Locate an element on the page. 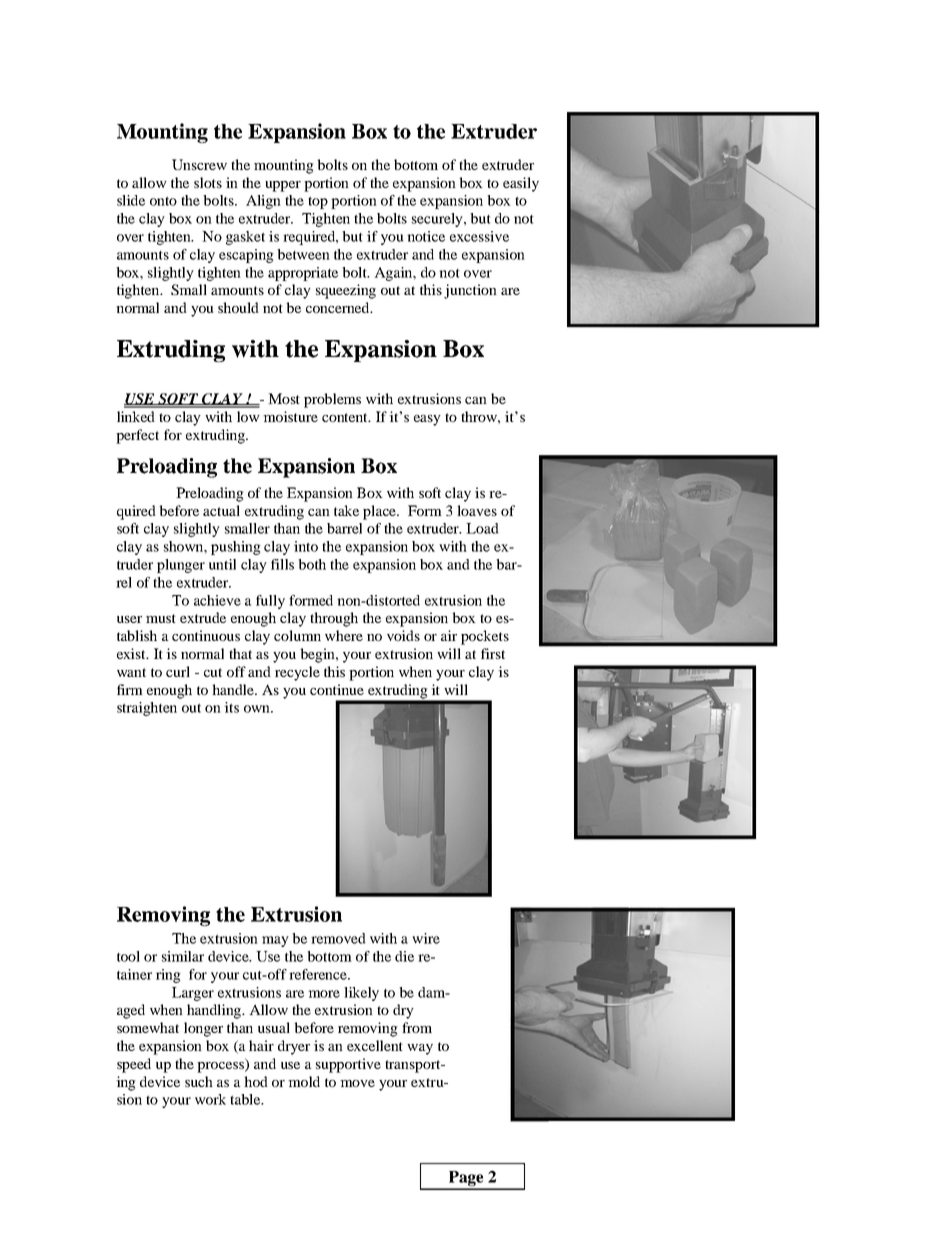 This image has height=1233, width=952. take is located at coordinates (346, 510).
